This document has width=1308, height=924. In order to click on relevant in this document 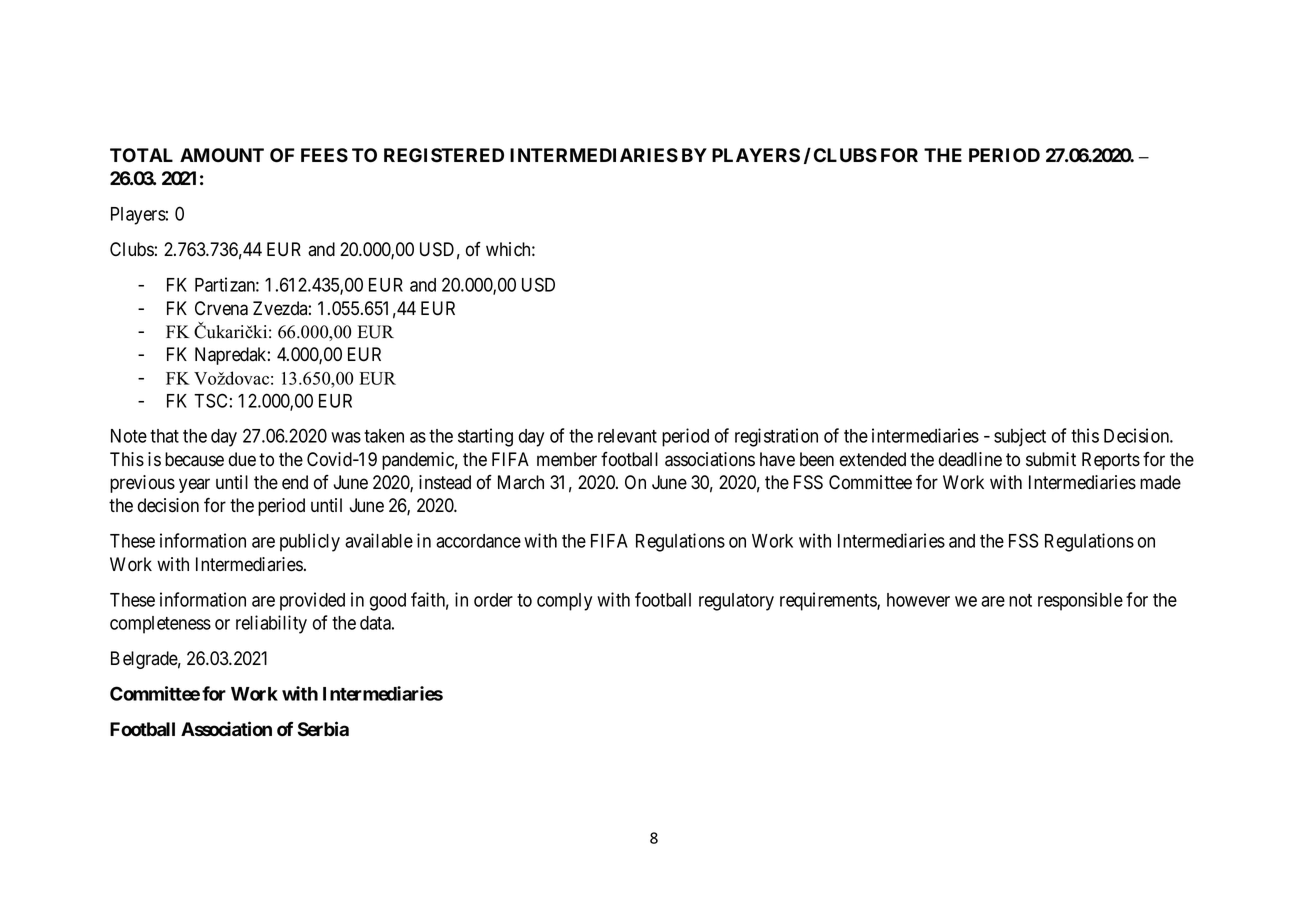, I will do `click(627, 436)`.
